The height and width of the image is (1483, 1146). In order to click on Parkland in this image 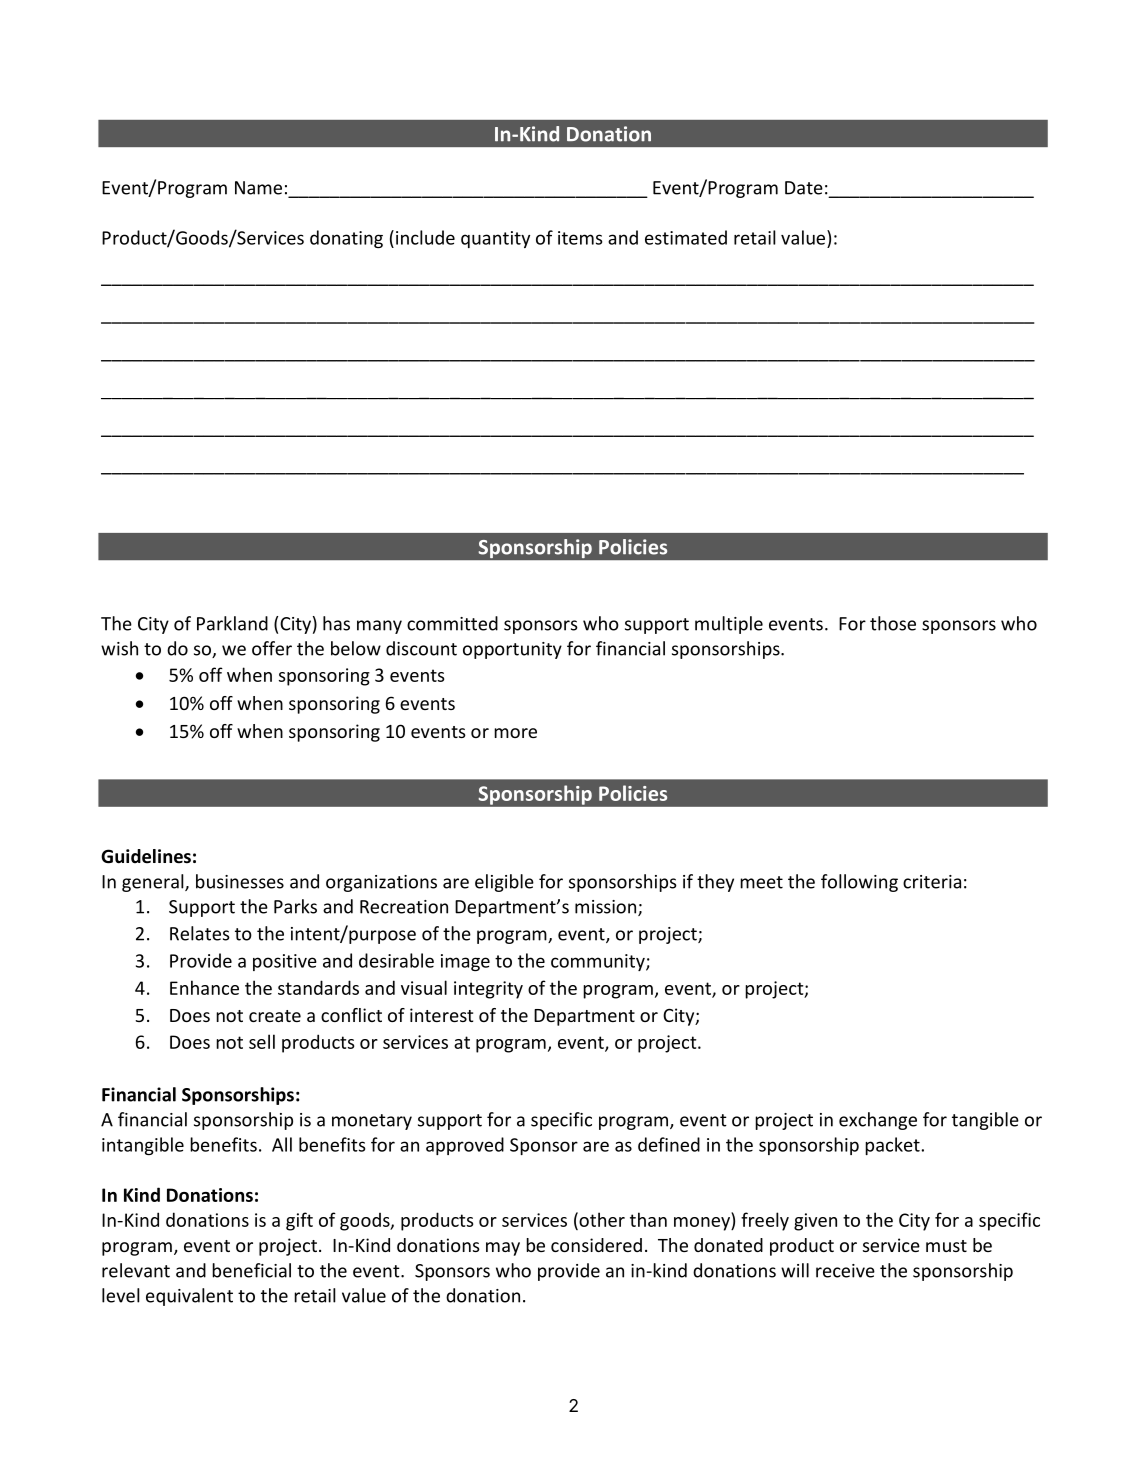, I will do `click(232, 623)`.
